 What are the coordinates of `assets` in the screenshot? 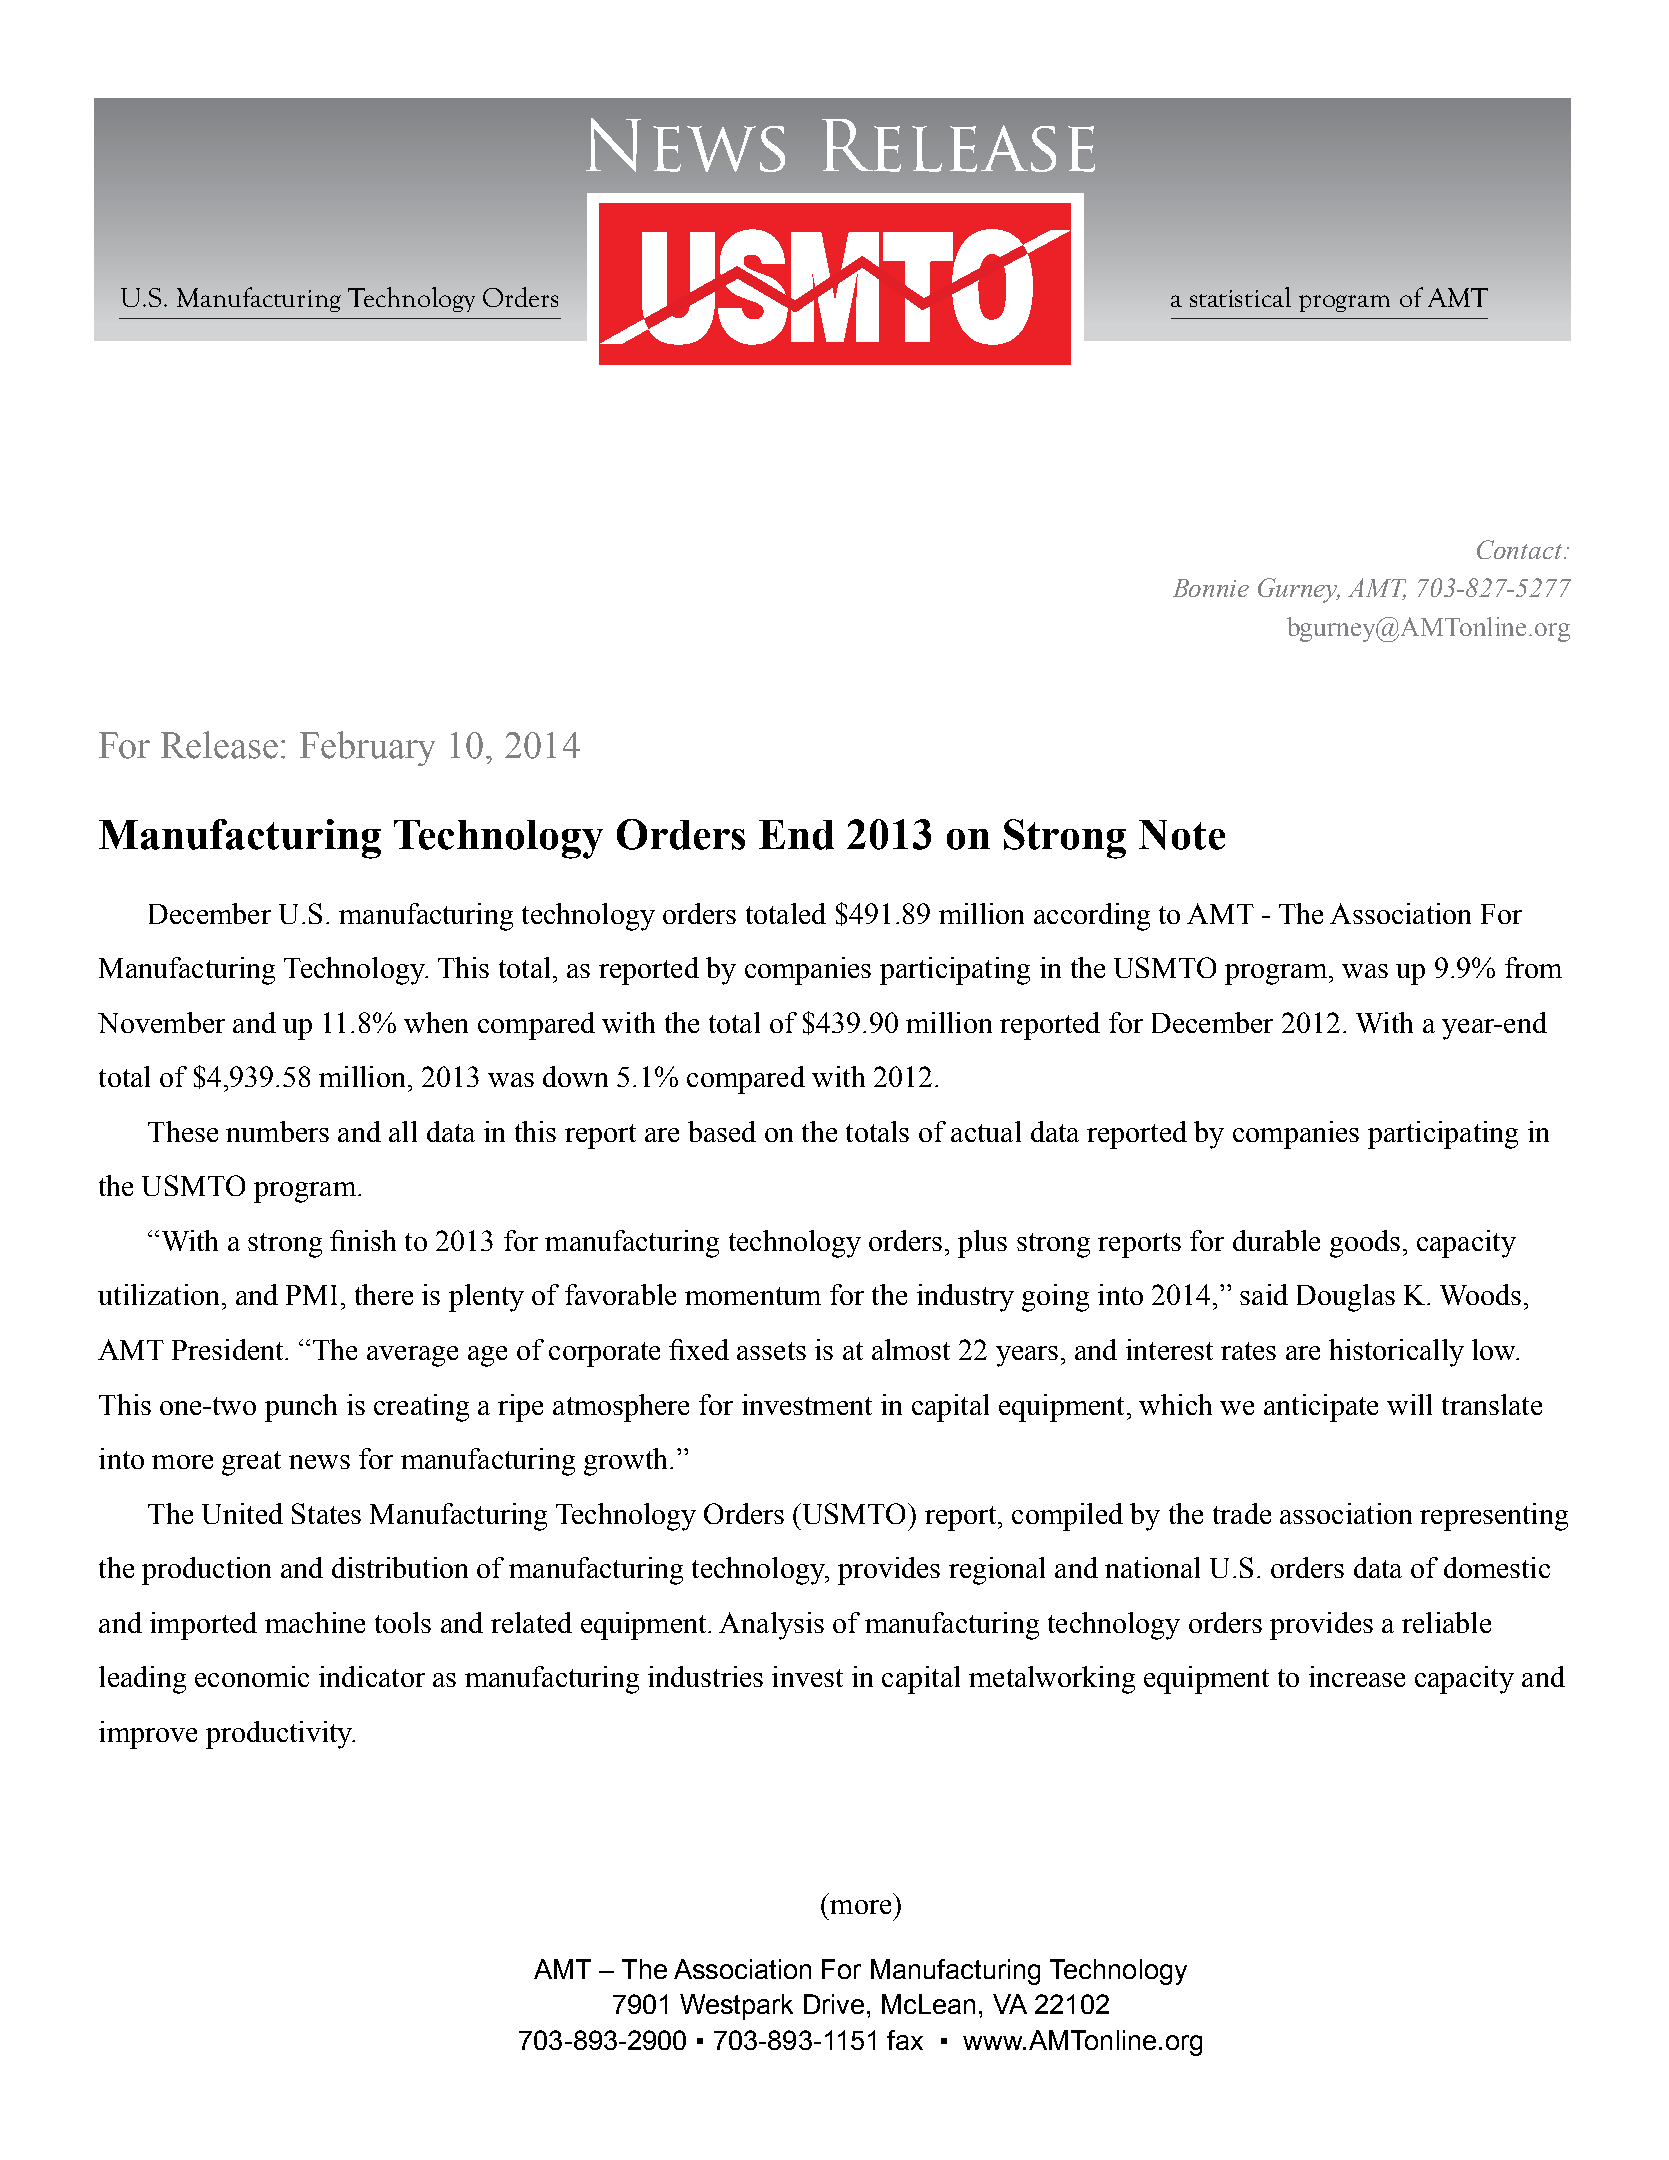 It's located at (771, 1351).
